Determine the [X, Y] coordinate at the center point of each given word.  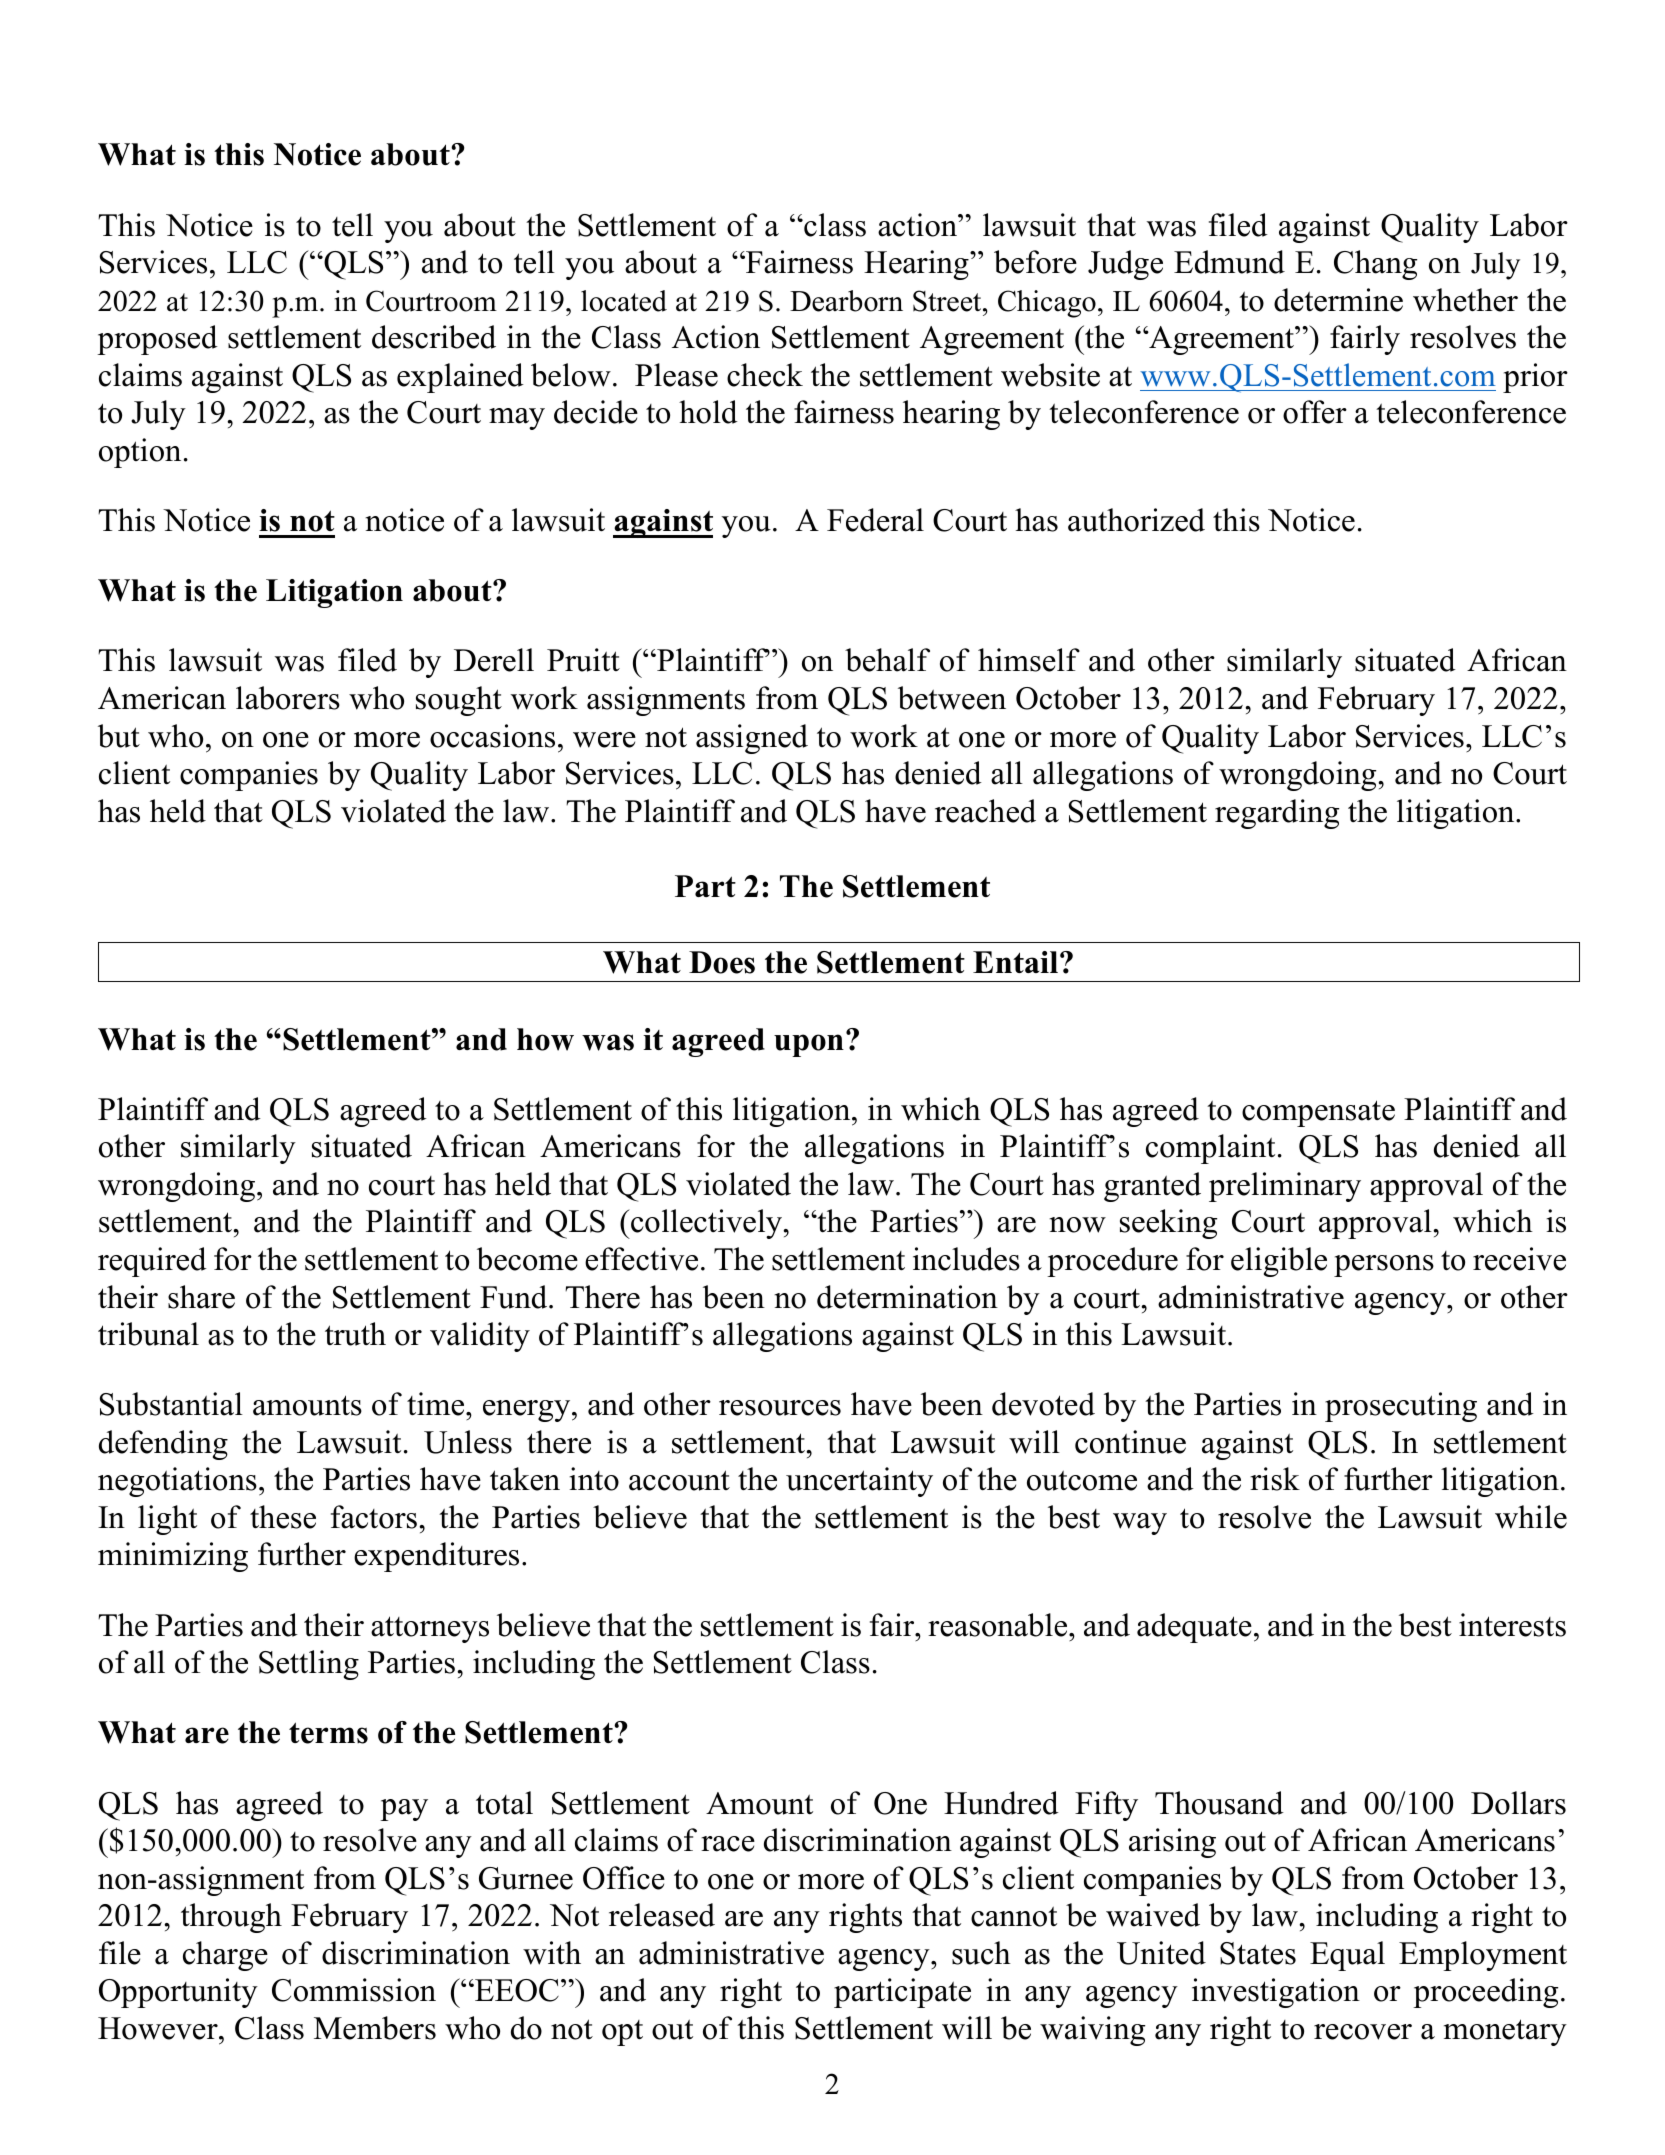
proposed [157, 340]
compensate [1318, 1113]
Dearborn [846, 301]
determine [1338, 300]
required [152, 1262]
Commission [354, 1990]
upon [809, 1045]
